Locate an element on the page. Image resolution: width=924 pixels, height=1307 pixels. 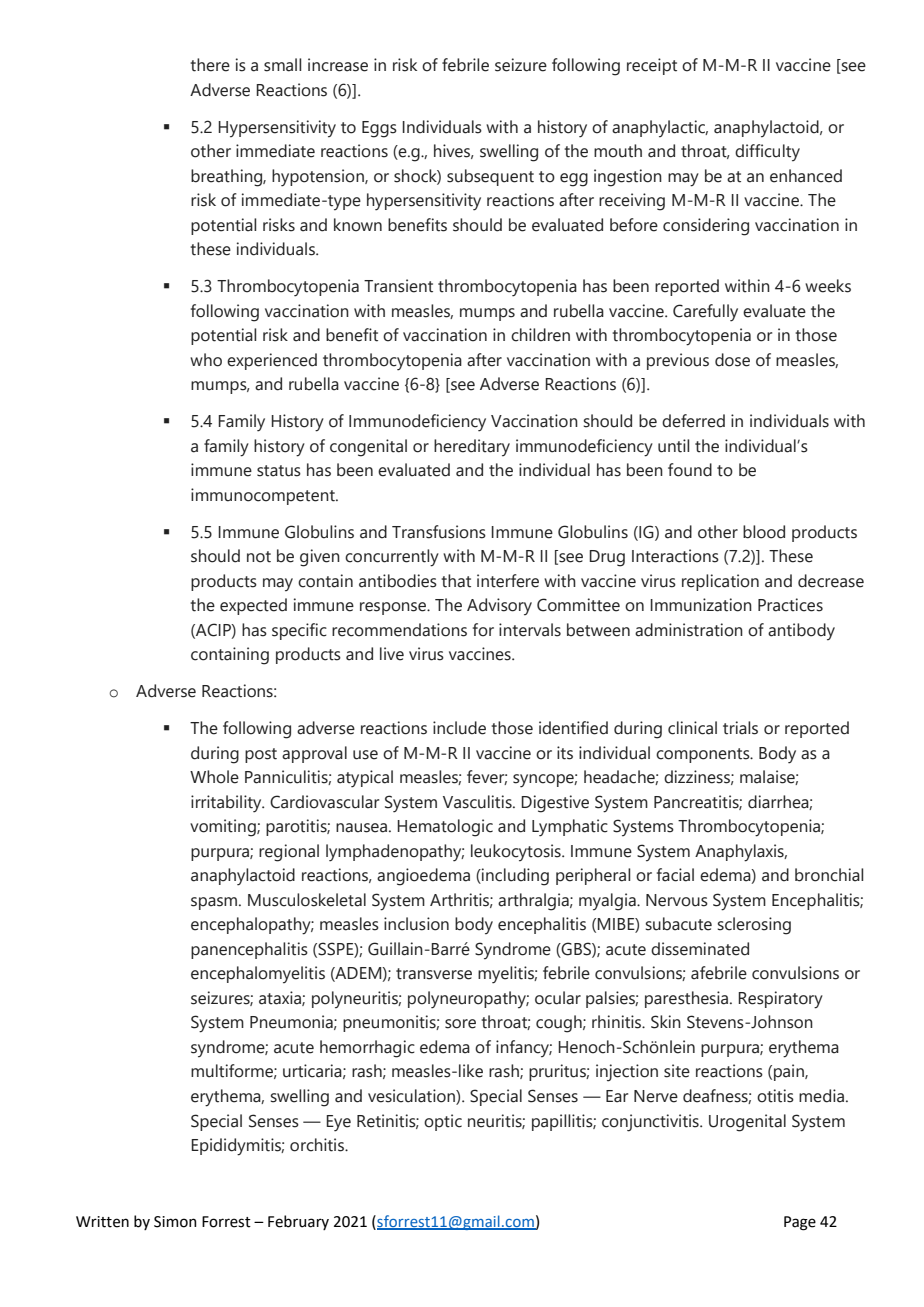
Eggs is located at coordinates (379, 129).
